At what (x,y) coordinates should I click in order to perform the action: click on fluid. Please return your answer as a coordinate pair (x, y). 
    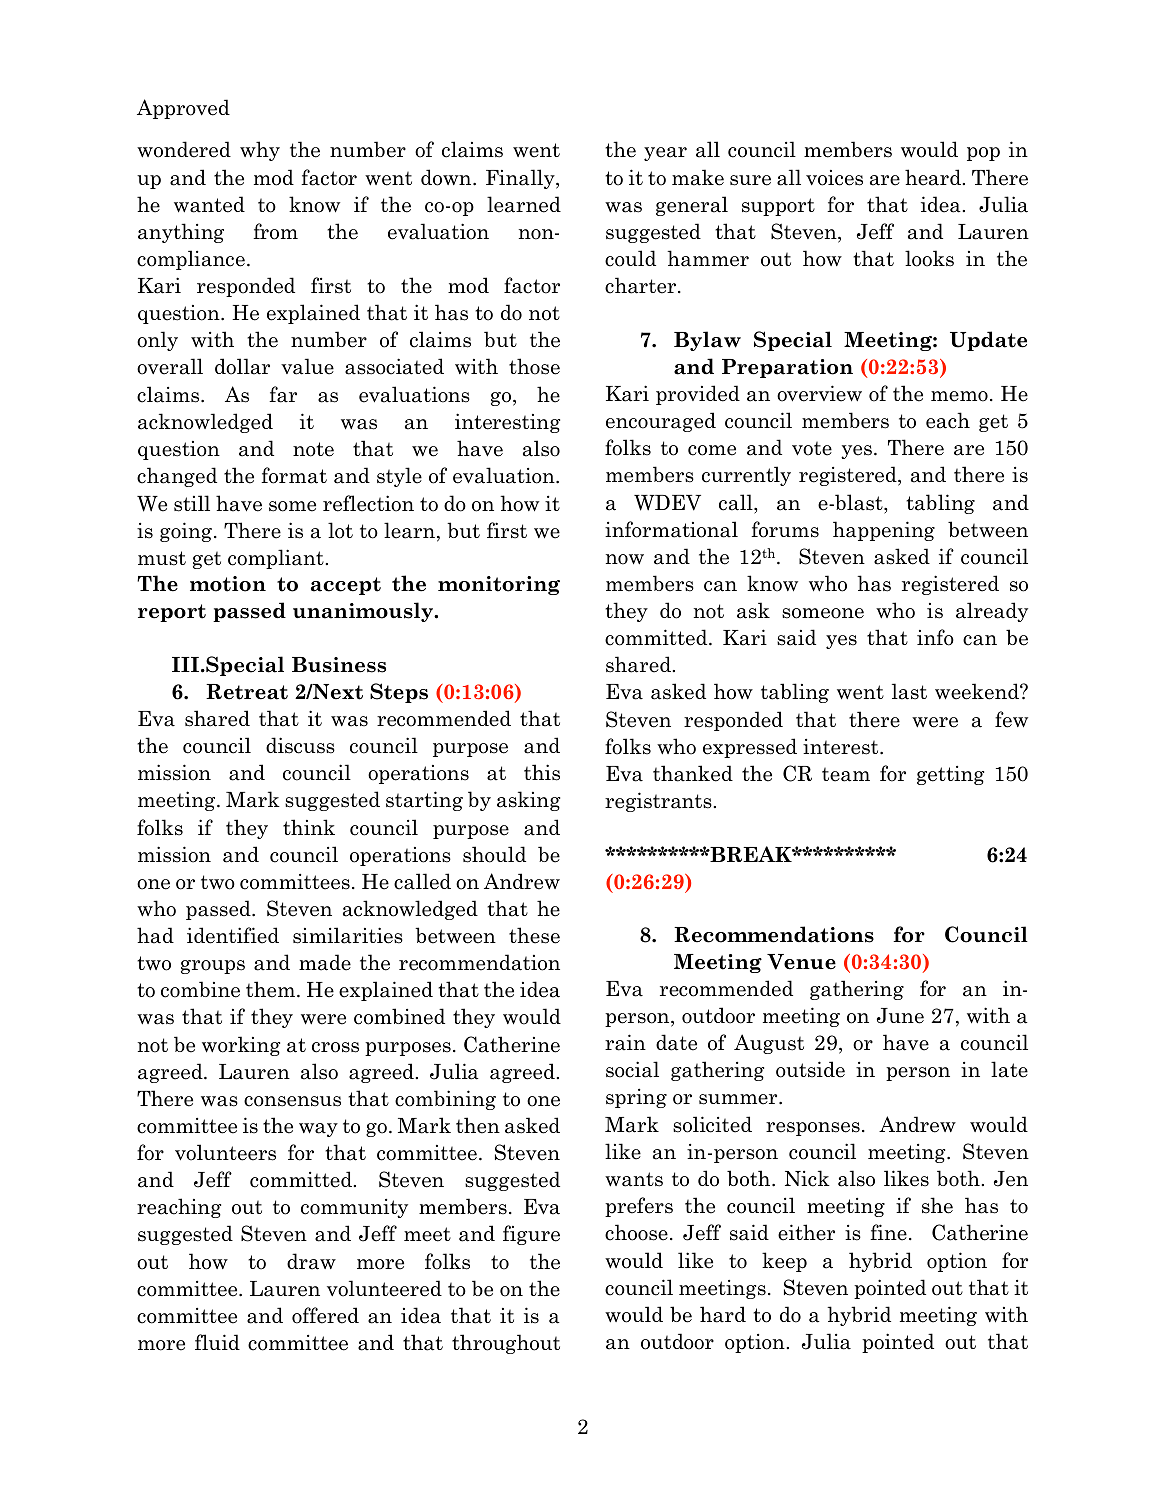
    Looking at the image, I should click on (217, 1342).
